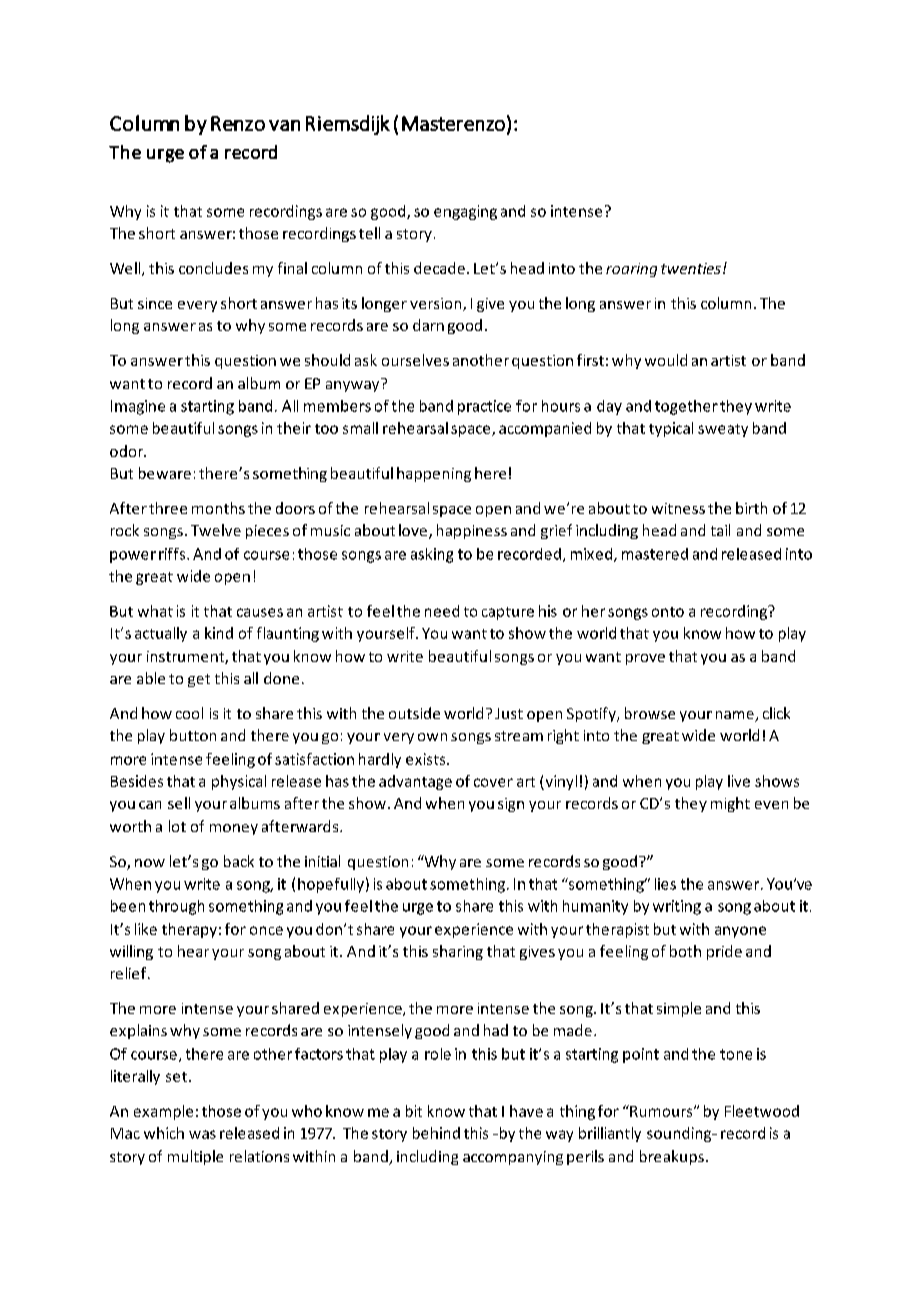 The height and width of the page is (1309, 924). Describe the element at coordinates (164, 1133) in the page. I see `which` at that location.
